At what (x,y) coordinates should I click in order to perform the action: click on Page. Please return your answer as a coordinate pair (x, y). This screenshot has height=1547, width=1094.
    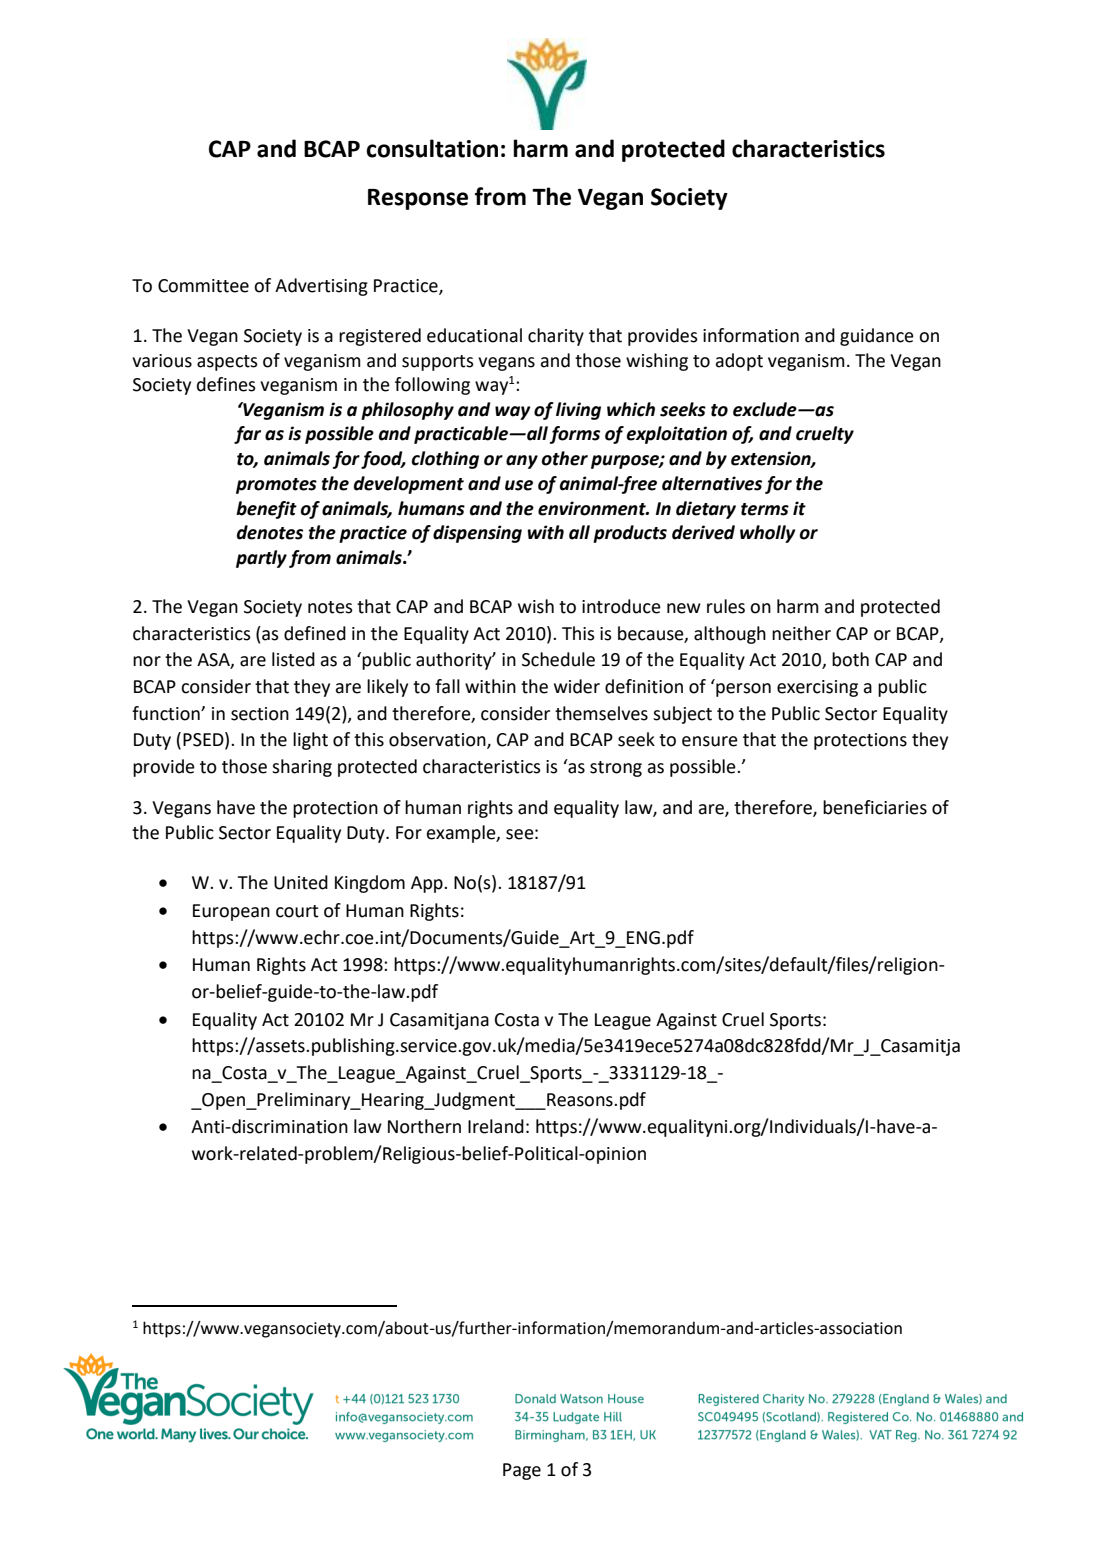
    Looking at the image, I should click on (522, 1471).
